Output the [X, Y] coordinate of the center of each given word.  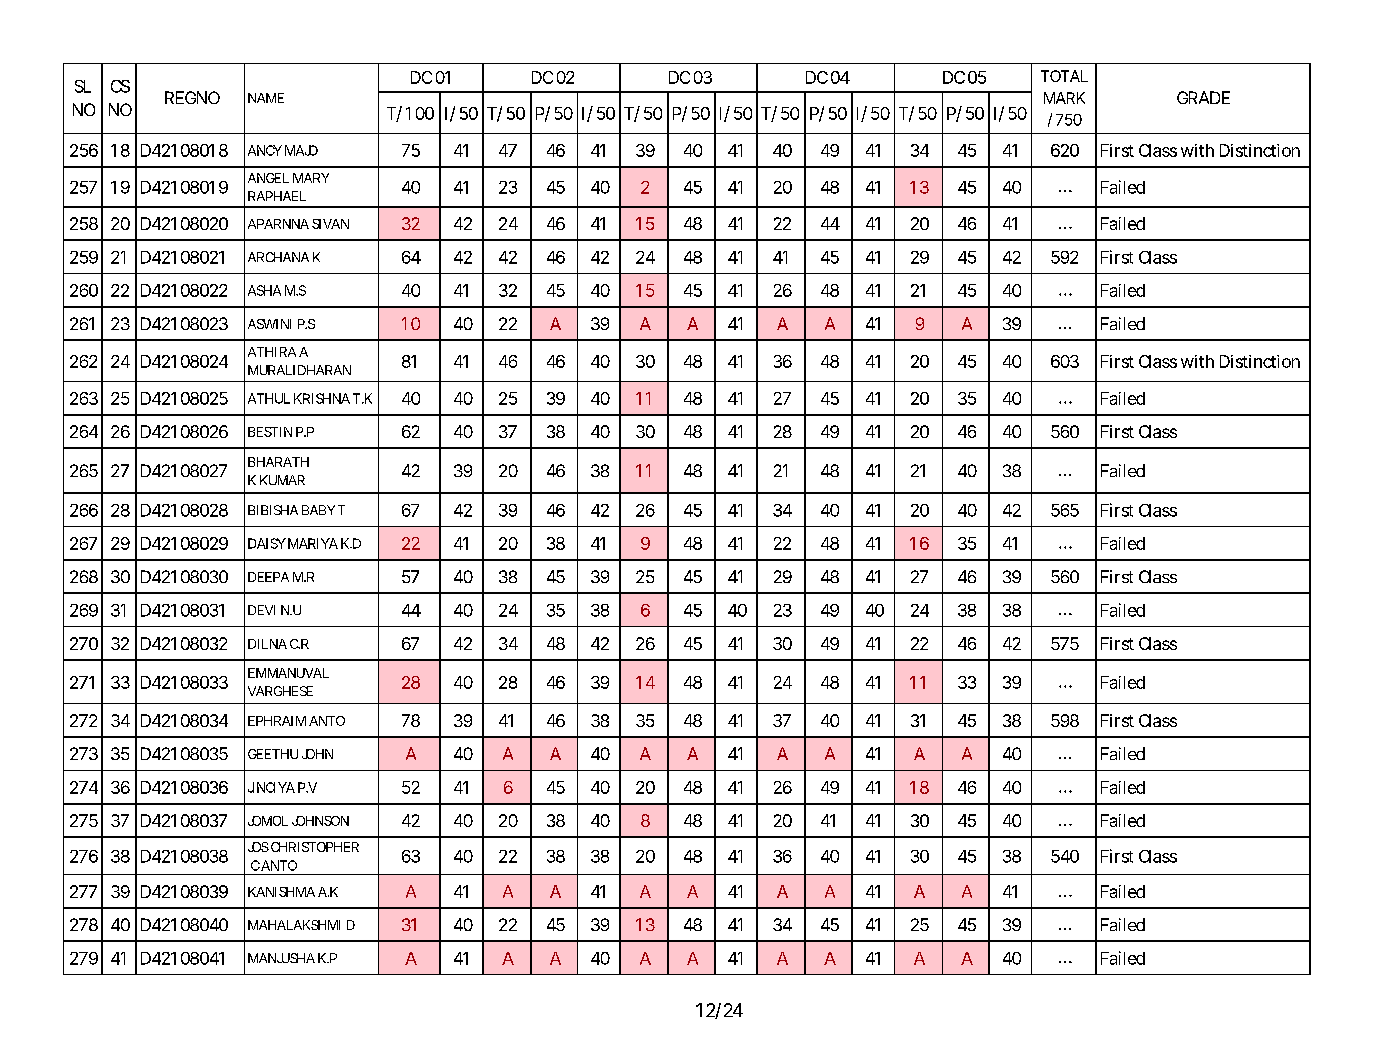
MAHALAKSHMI [294, 925]
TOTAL [1064, 76]
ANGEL [268, 178]
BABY [318, 510]
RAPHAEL [277, 196]
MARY [311, 178]
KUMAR [282, 480]
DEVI [261, 610]
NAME [266, 98]
